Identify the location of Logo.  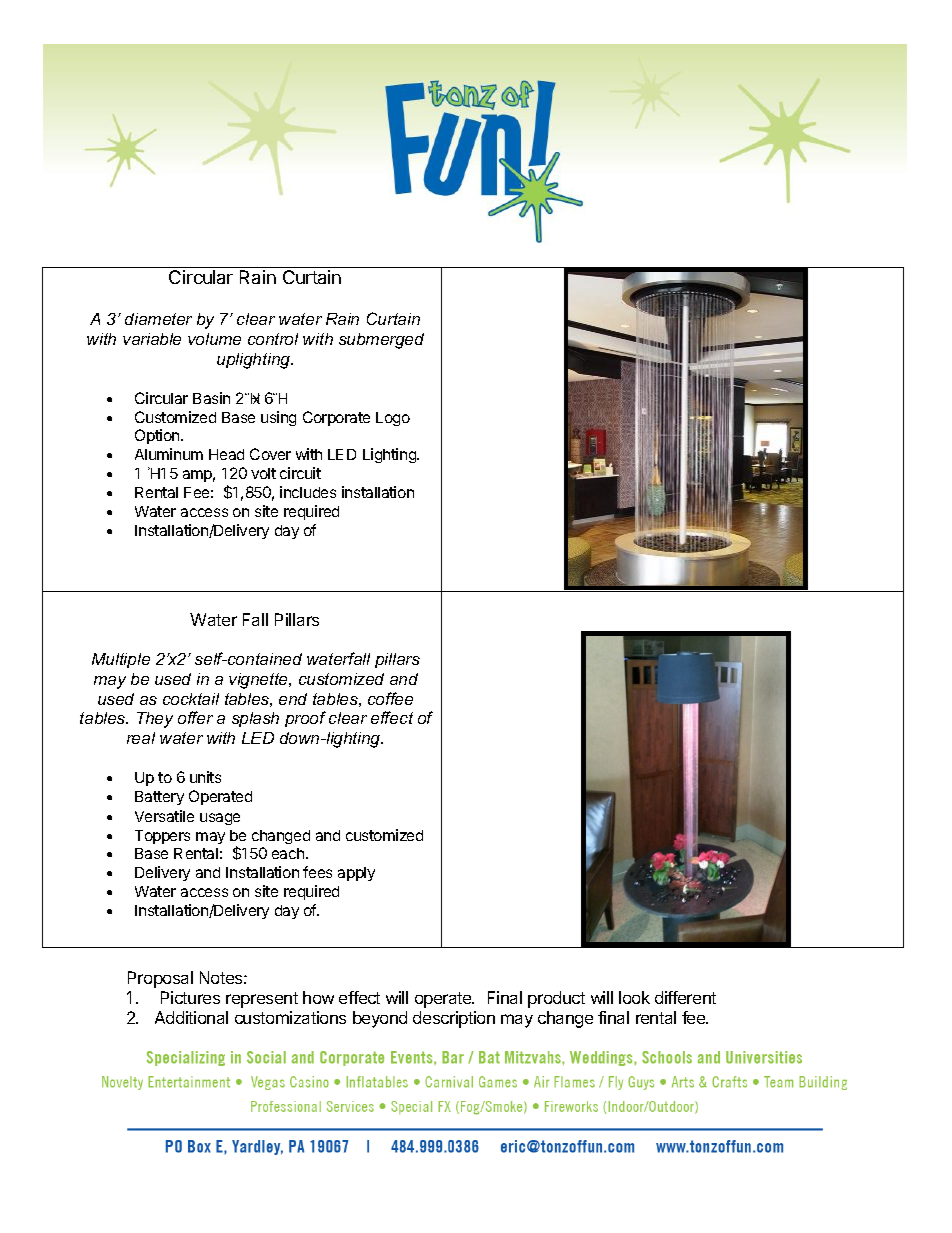
(393, 419).
